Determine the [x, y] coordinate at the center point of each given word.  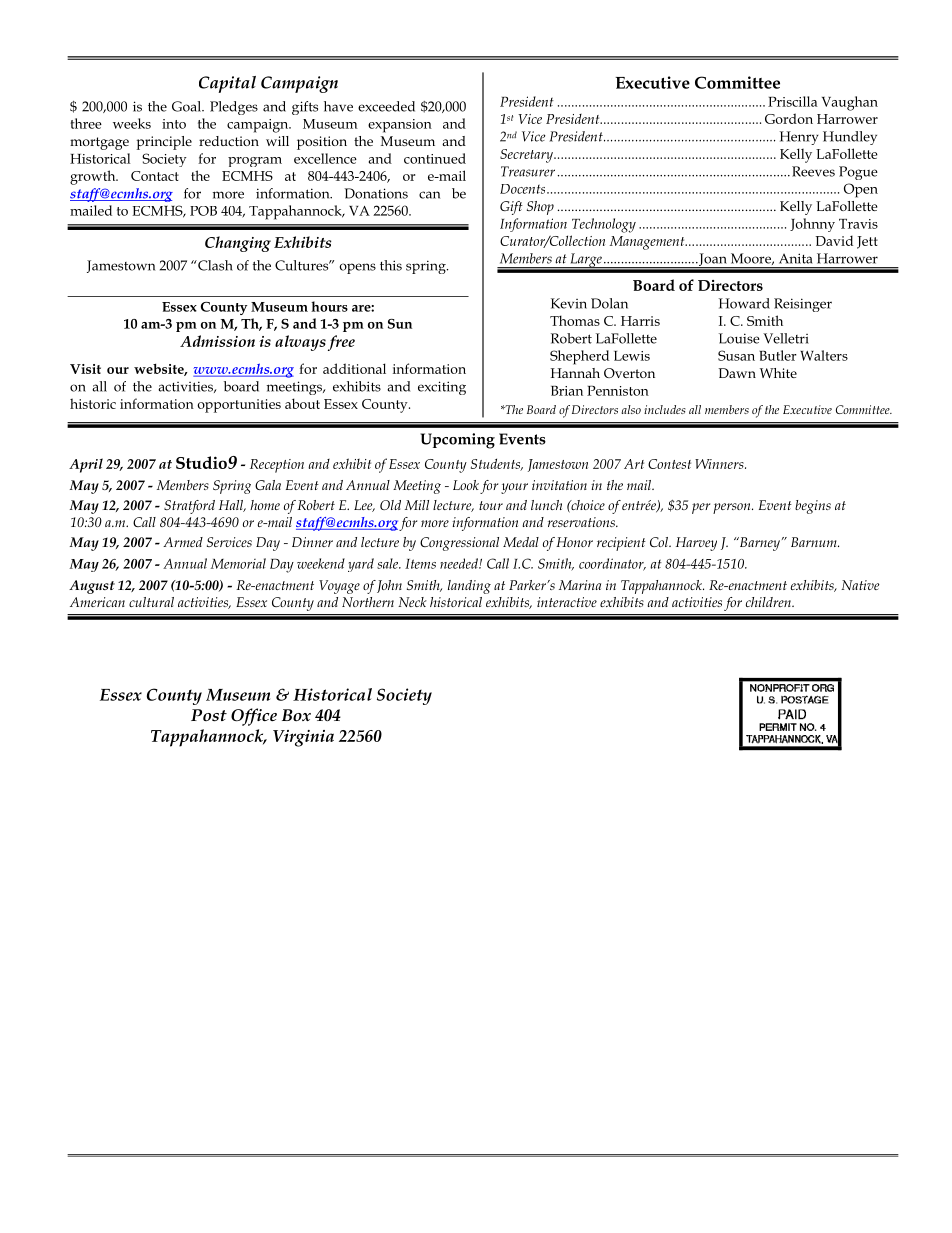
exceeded [386, 106]
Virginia [303, 738]
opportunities [239, 406]
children [769, 602]
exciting [442, 388]
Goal [187, 106]
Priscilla [793, 101]
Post [209, 715]
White [778, 373]
